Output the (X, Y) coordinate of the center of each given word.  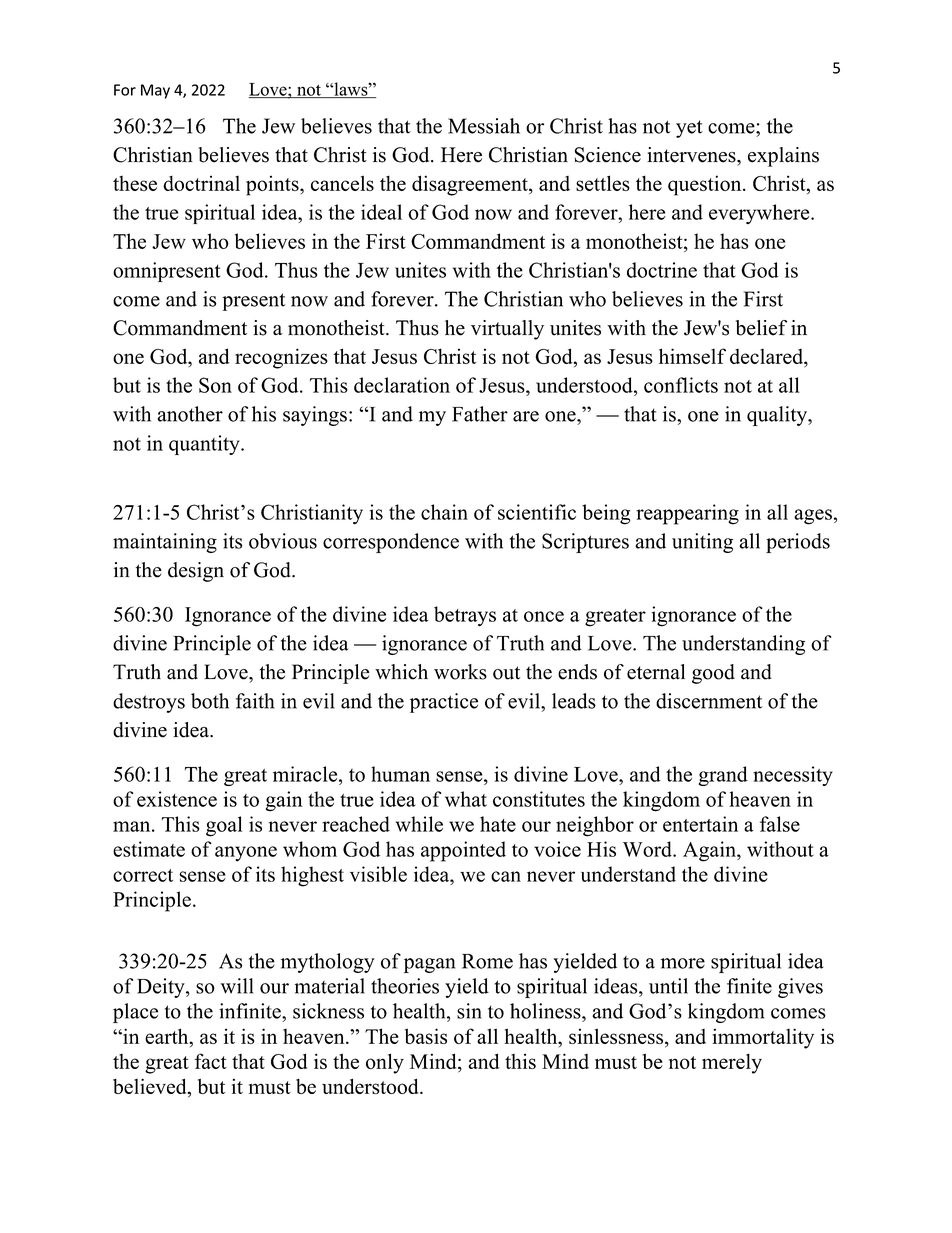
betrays (465, 616)
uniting (702, 543)
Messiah (484, 126)
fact (211, 1061)
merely (732, 1063)
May (155, 91)
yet (689, 129)
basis (426, 1036)
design (196, 572)
